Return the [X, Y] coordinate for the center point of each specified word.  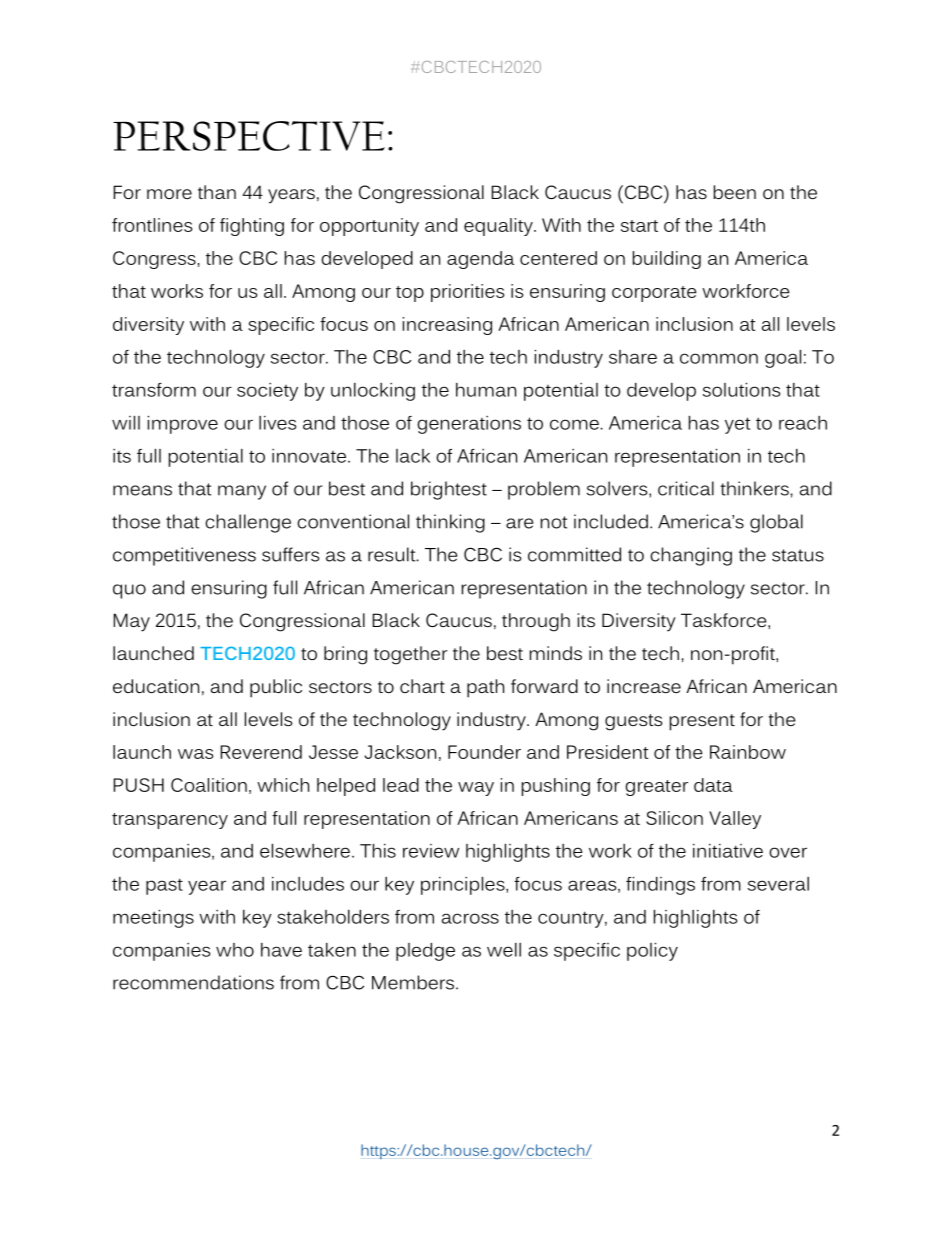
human [486, 390]
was [195, 754]
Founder [484, 752]
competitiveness [184, 556]
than [217, 192]
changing [691, 556]
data [713, 785]
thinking [450, 523]
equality [499, 227]
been [734, 192]
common [719, 358]
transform [154, 390]
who [235, 950]
